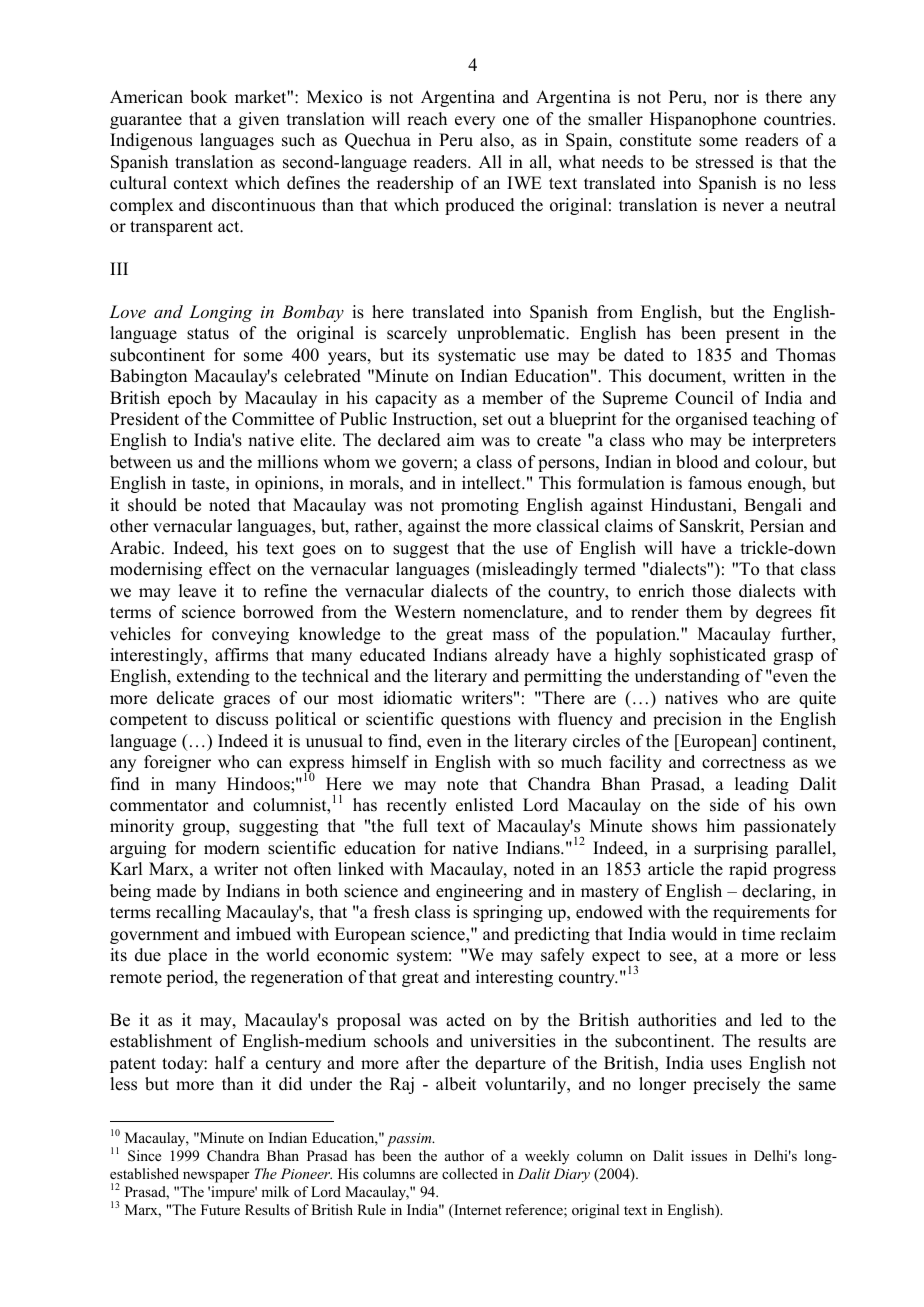  Describe the element at coordinates (159, 806) in the image. I see `commentator` at that location.
